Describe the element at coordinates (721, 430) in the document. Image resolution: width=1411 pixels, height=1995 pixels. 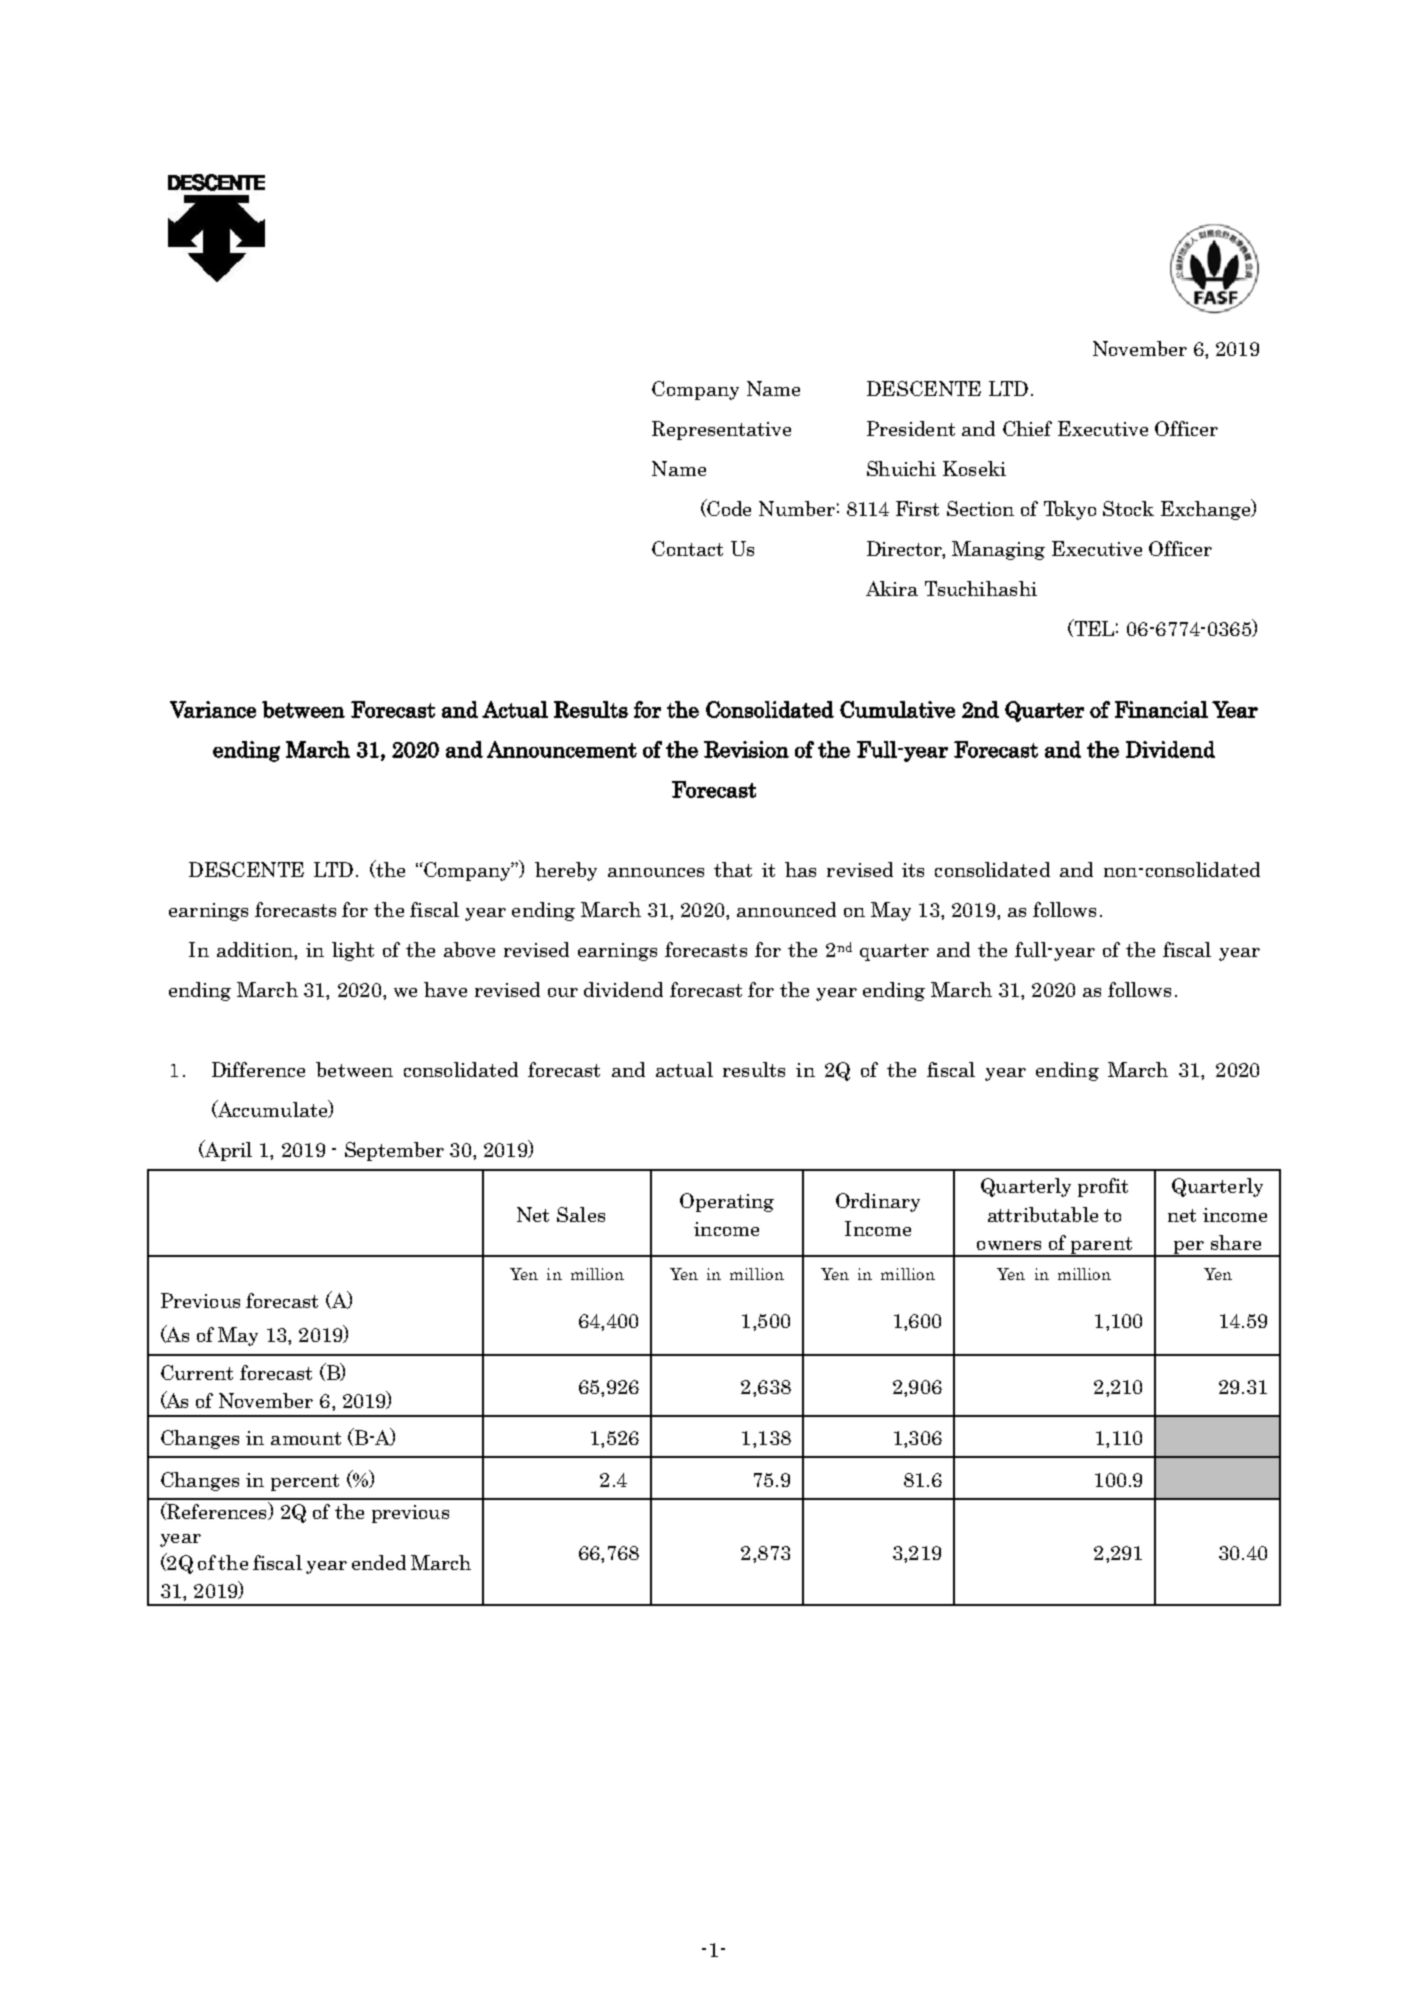
I see `Representative` at that location.
